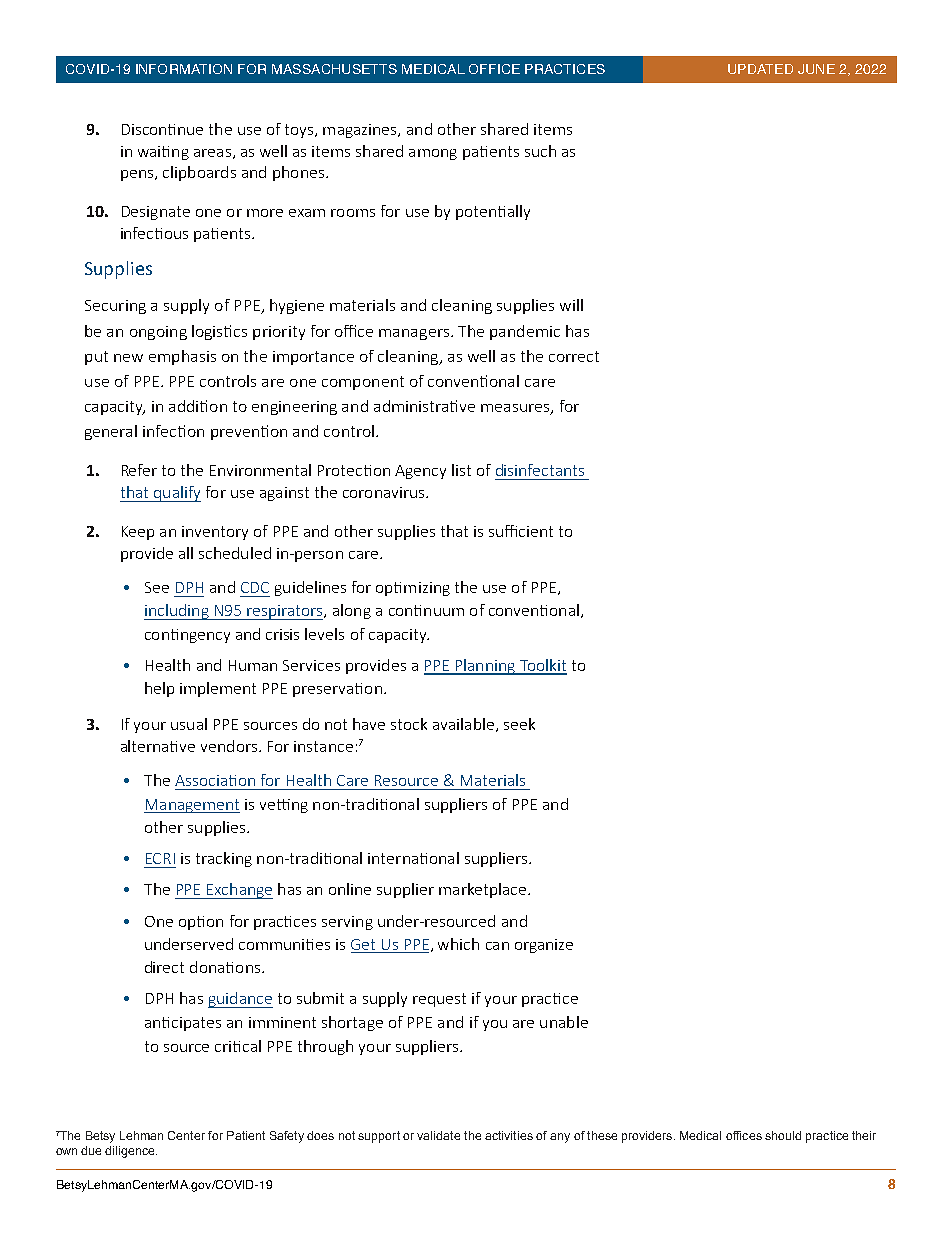  I want to click on should, so click(783, 1135).
